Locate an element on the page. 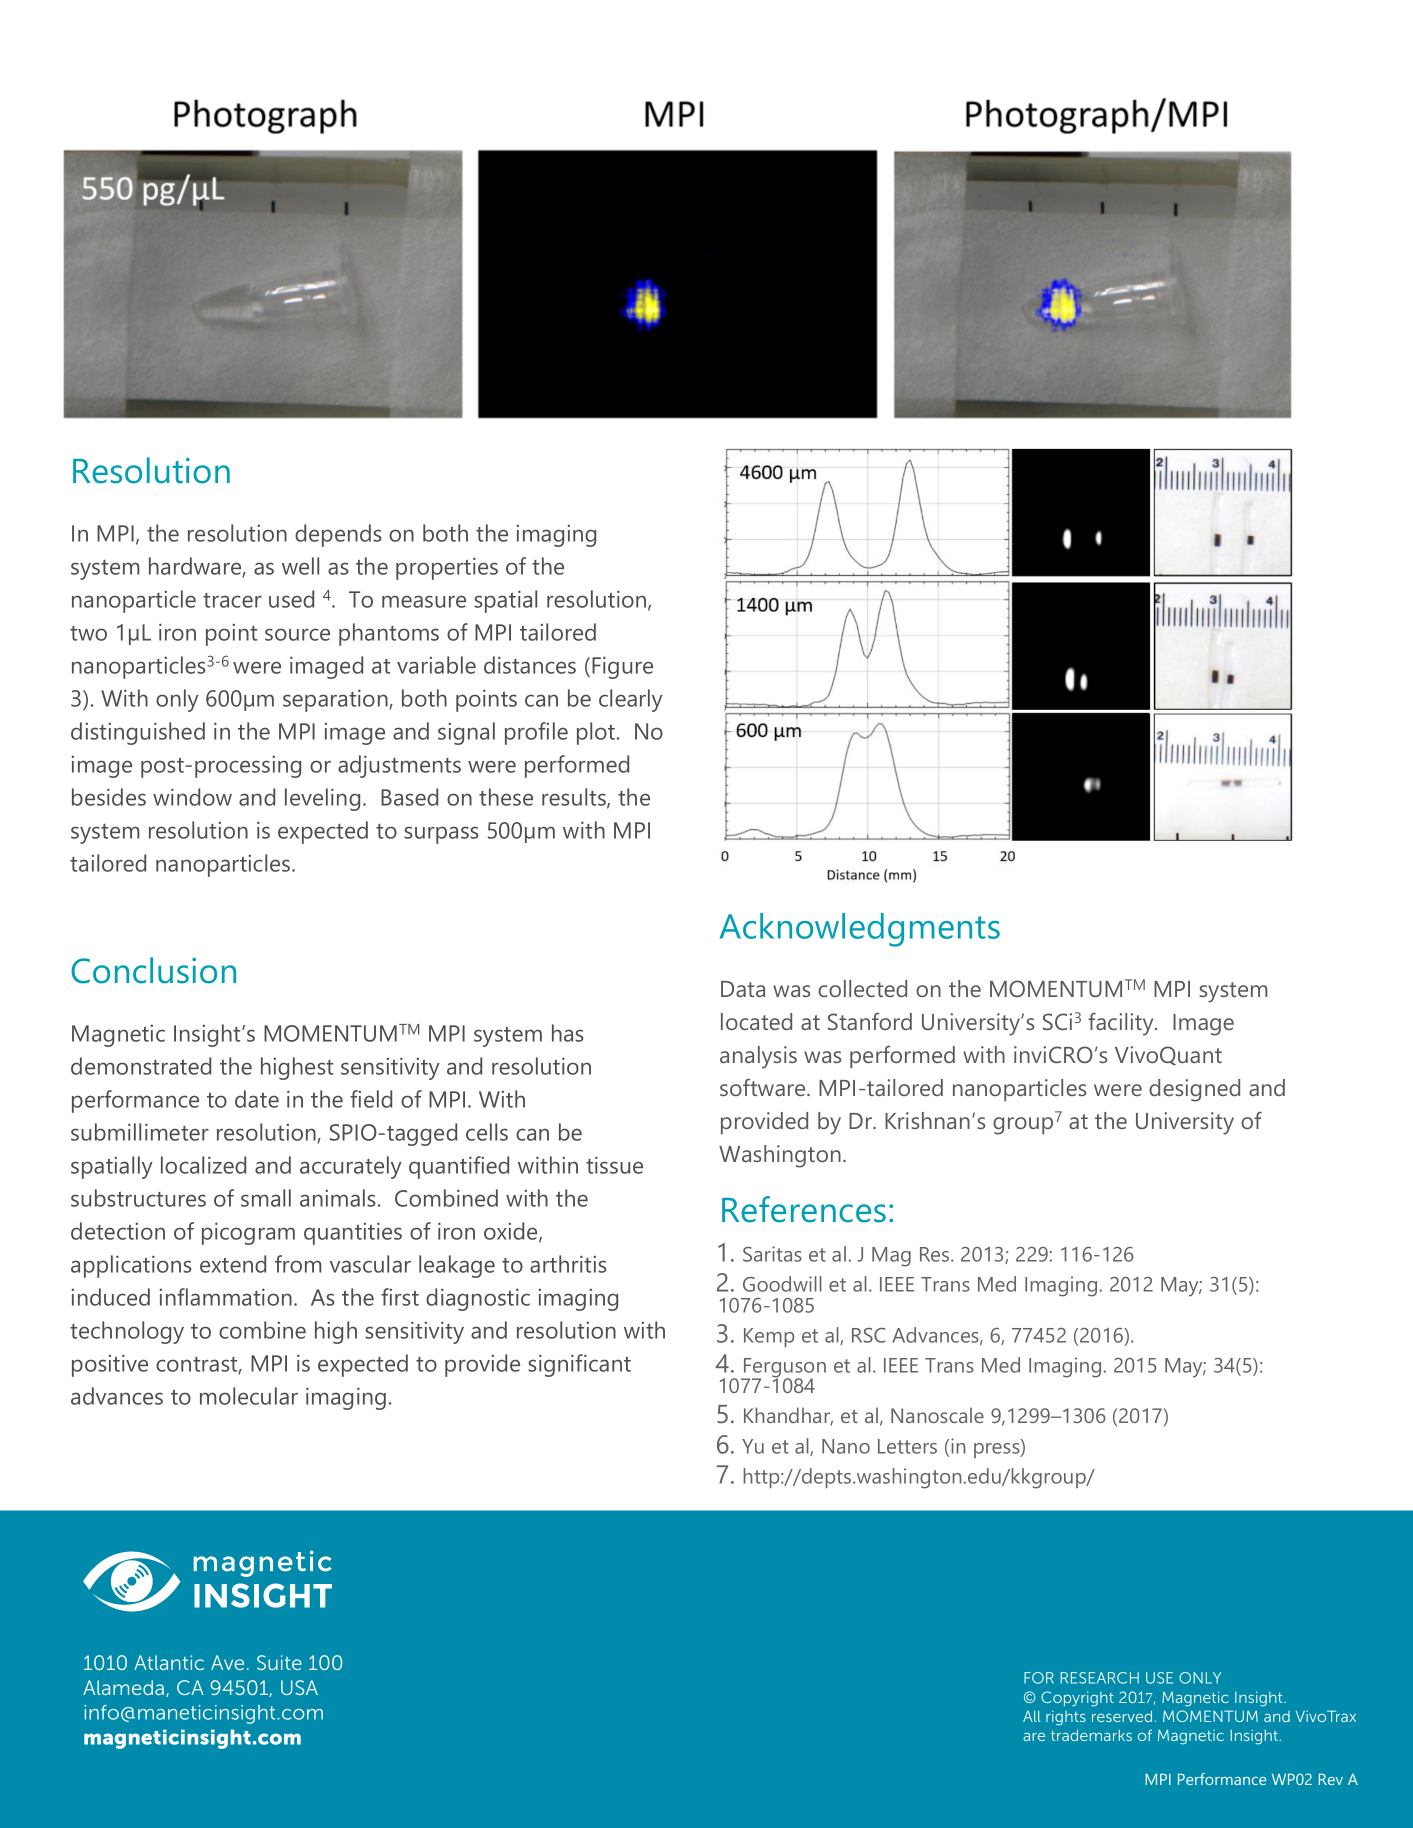  press is located at coordinates (998, 1449).
